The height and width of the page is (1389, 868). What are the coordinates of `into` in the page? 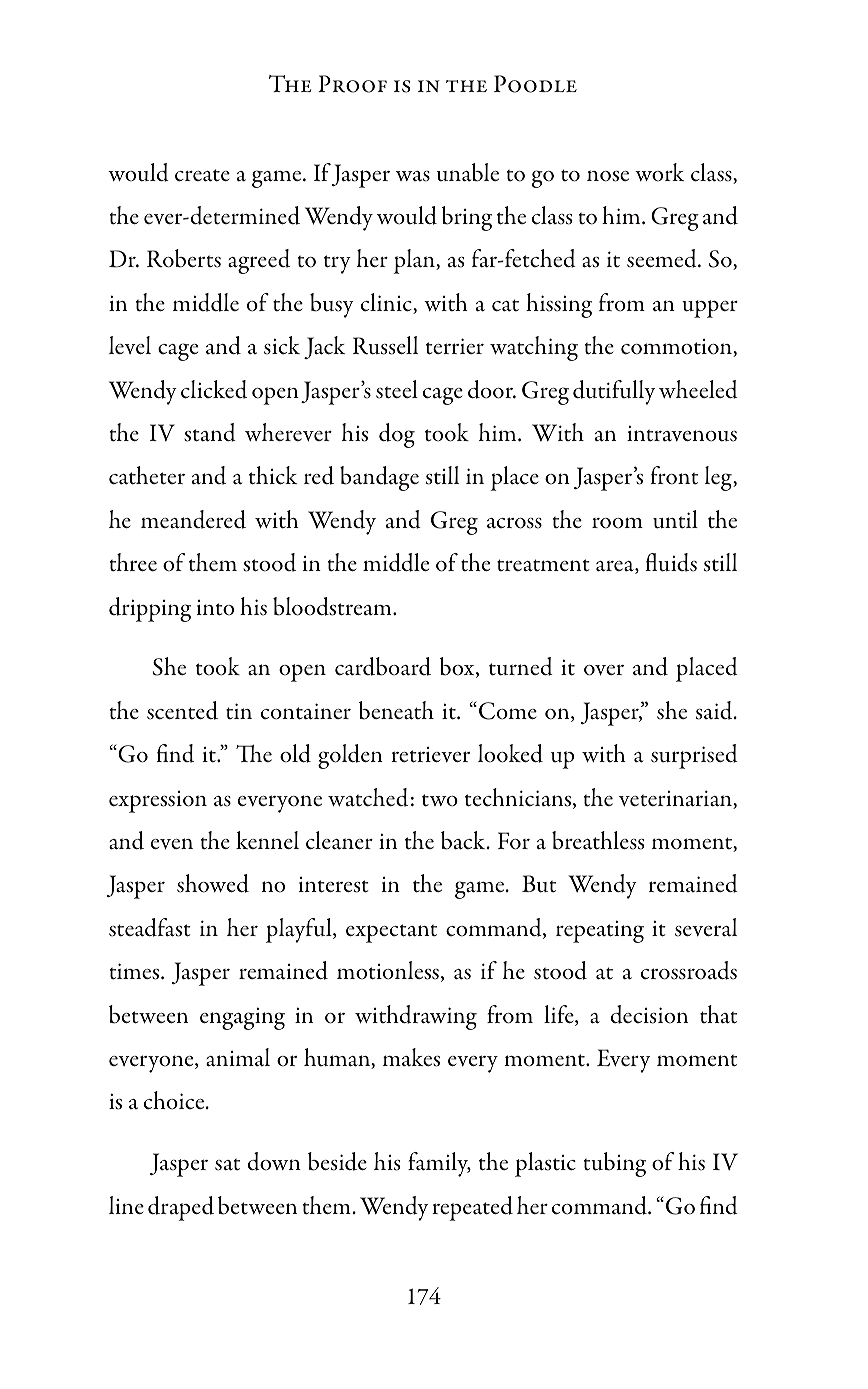 It's located at (215, 608).
